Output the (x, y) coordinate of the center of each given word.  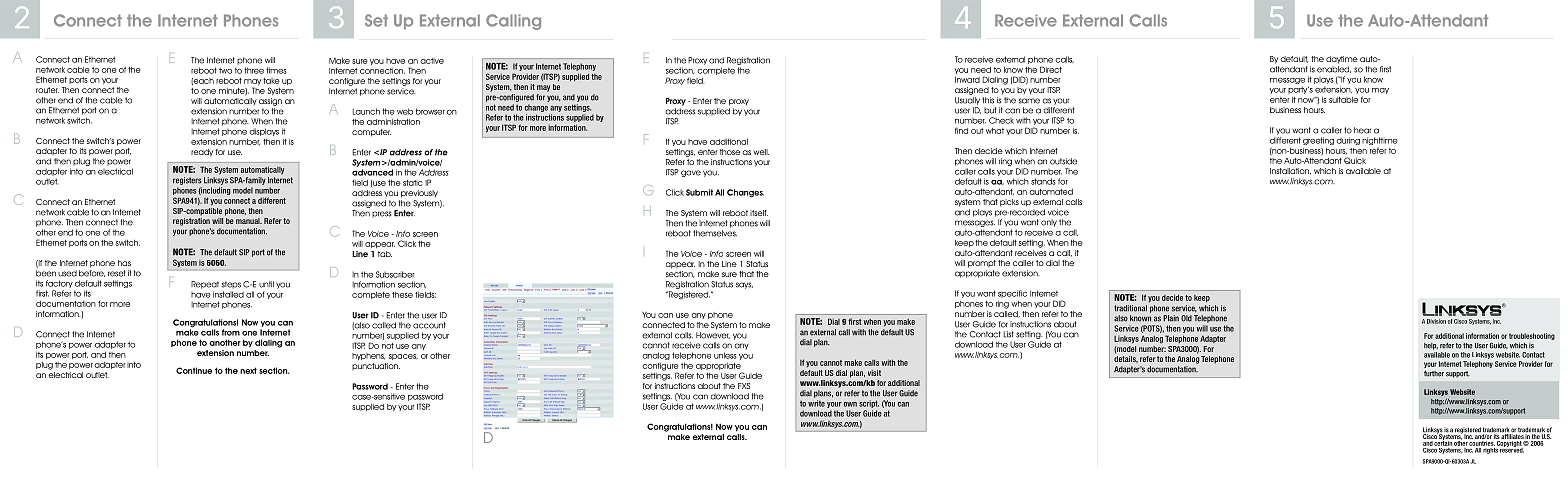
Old (1186, 318)
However (713, 335)
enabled (1334, 69)
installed (228, 294)
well (761, 152)
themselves (715, 233)
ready (202, 153)
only (1049, 223)
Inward (967, 80)
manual (249, 221)
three (254, 70)
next (248, 370)
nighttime (1380, 142)
